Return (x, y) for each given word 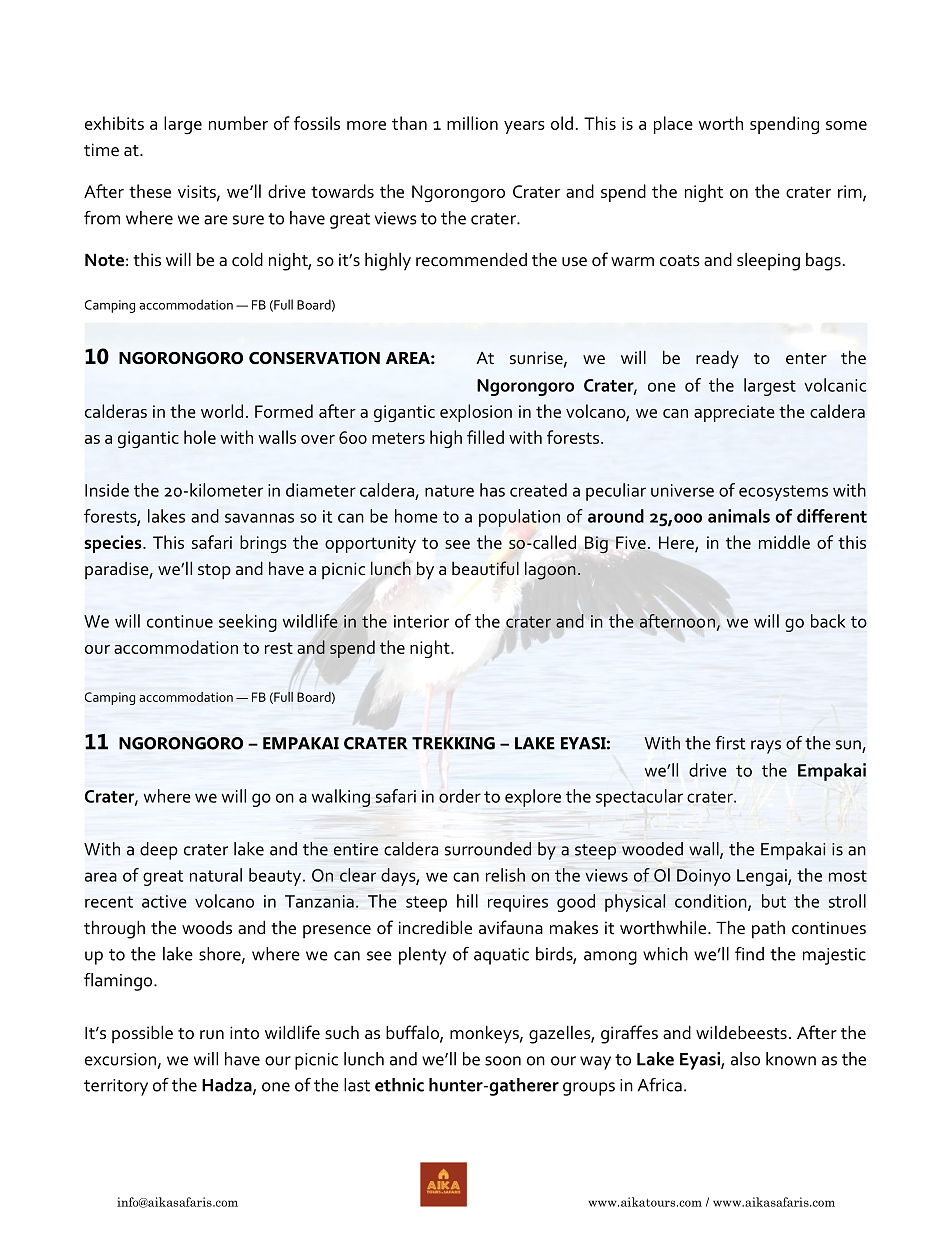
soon (503, 1061)
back (828, 621)
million (472, 123)
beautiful (485, 568)
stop (214, 572)
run (212, 1034)
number (238, 123)
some (846, 125)
